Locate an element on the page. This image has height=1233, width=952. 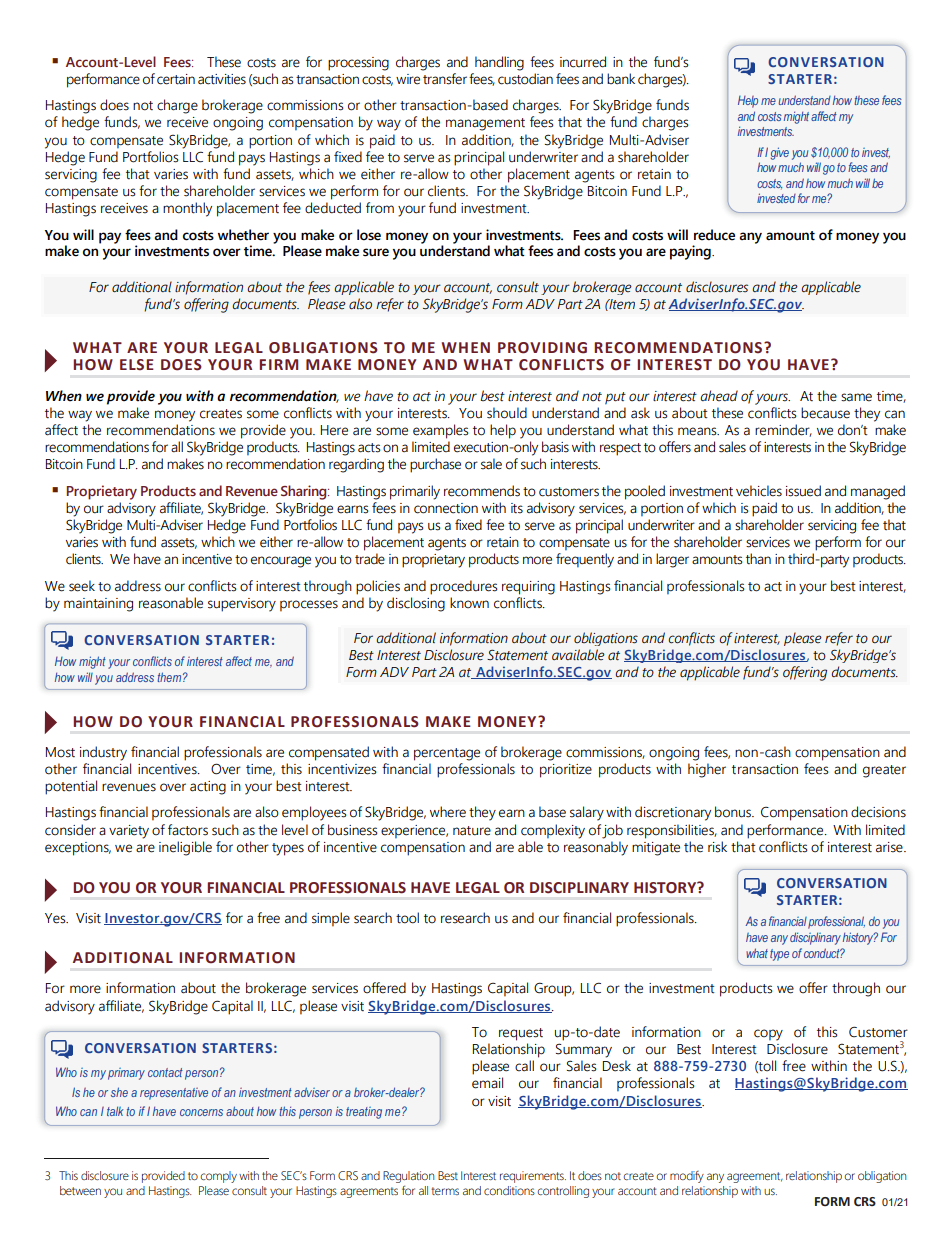
give is located at coordinates (780, 153).
